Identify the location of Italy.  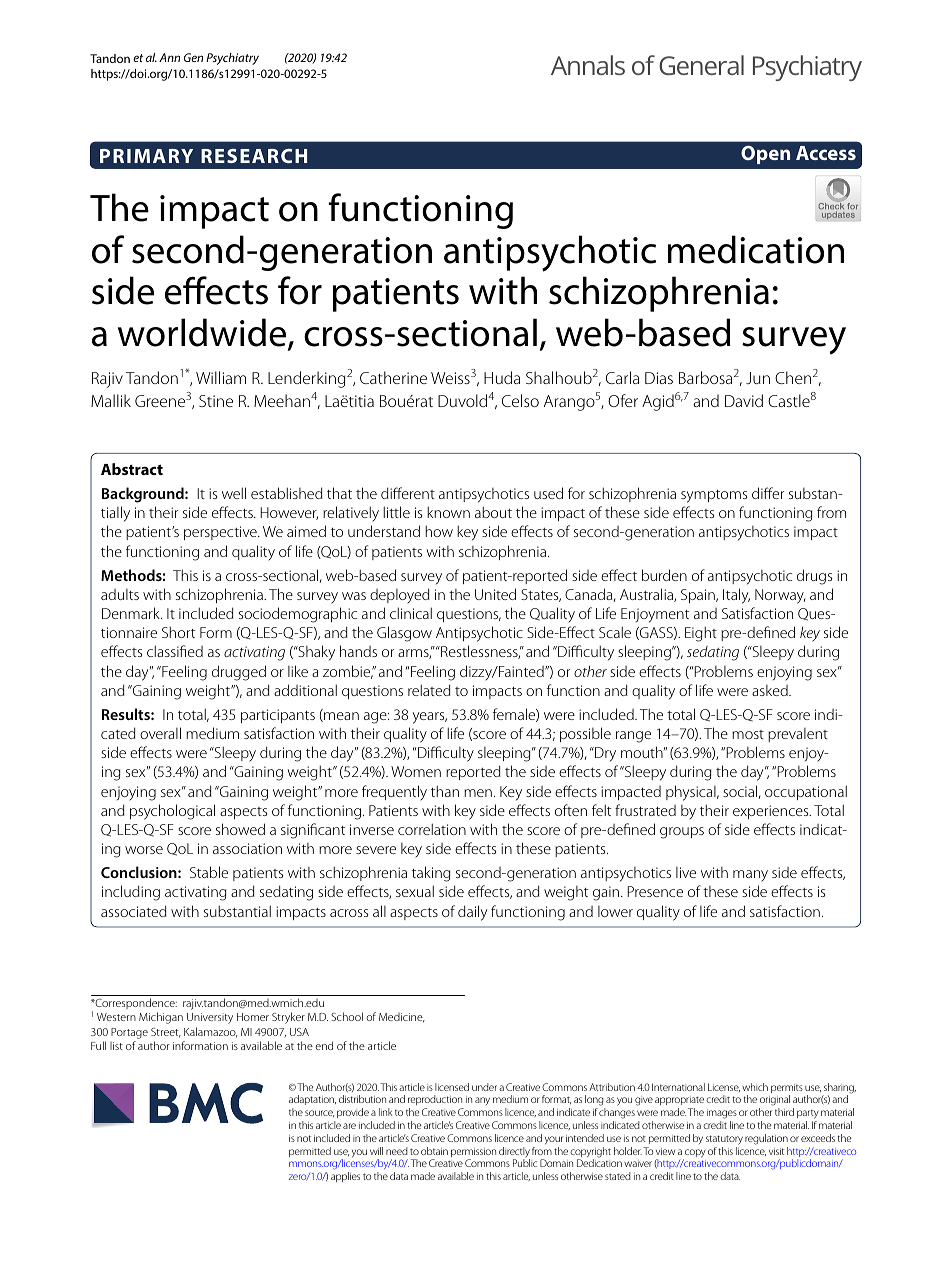
(736, 596).
